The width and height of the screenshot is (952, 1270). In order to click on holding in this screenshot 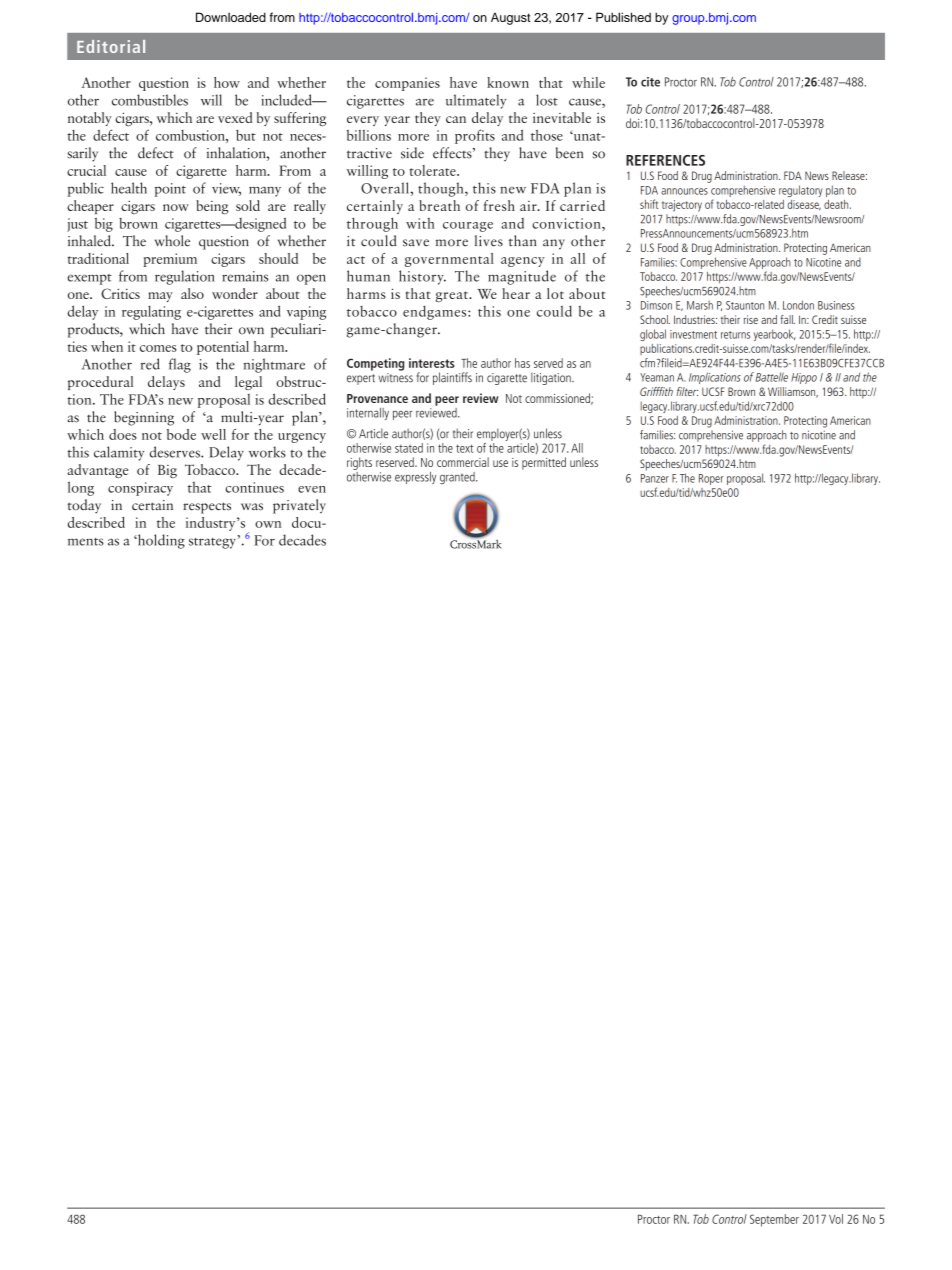, I will do `click(160, 541)`.
